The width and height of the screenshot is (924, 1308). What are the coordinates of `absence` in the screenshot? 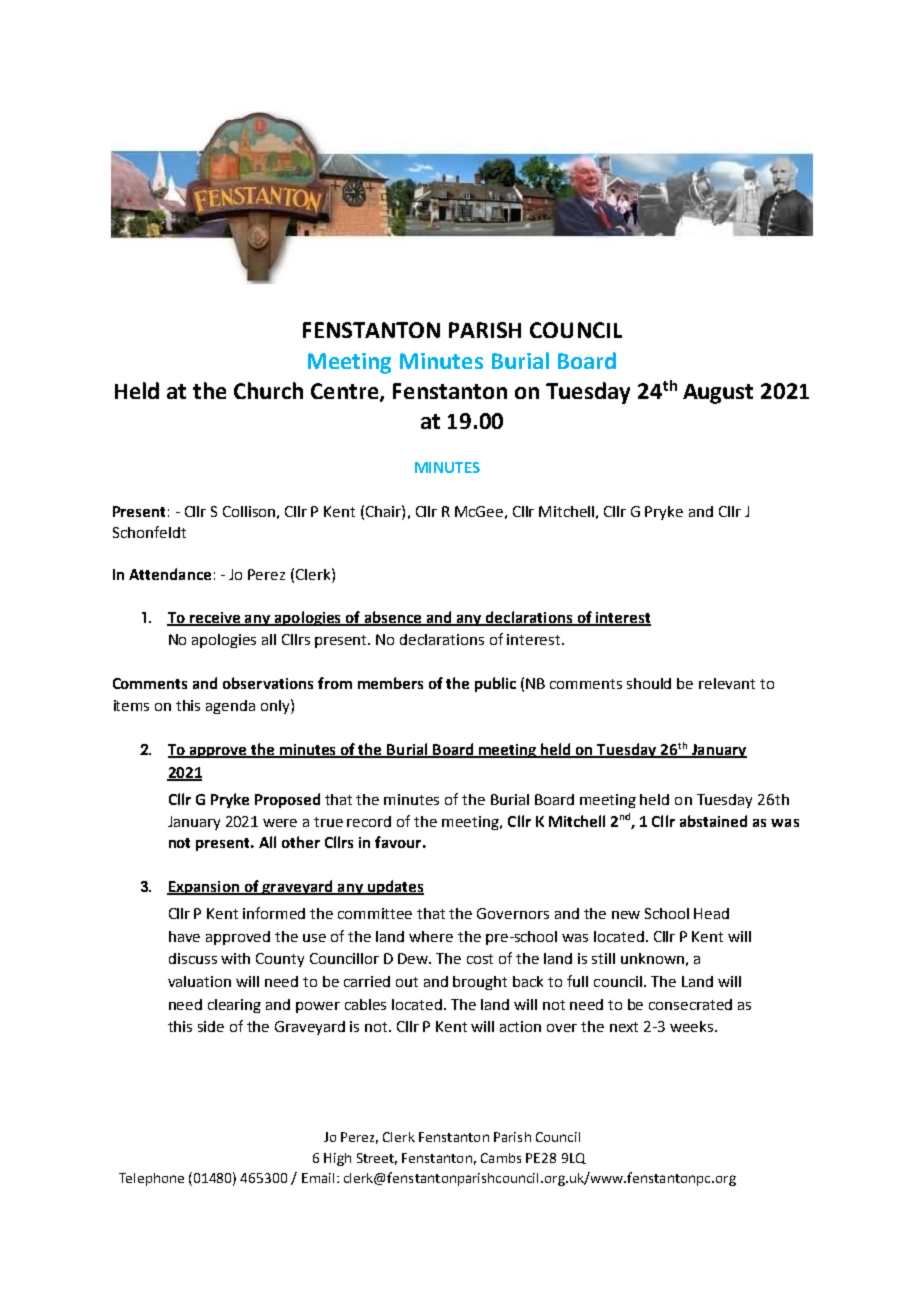 It's located at (393, 618).
